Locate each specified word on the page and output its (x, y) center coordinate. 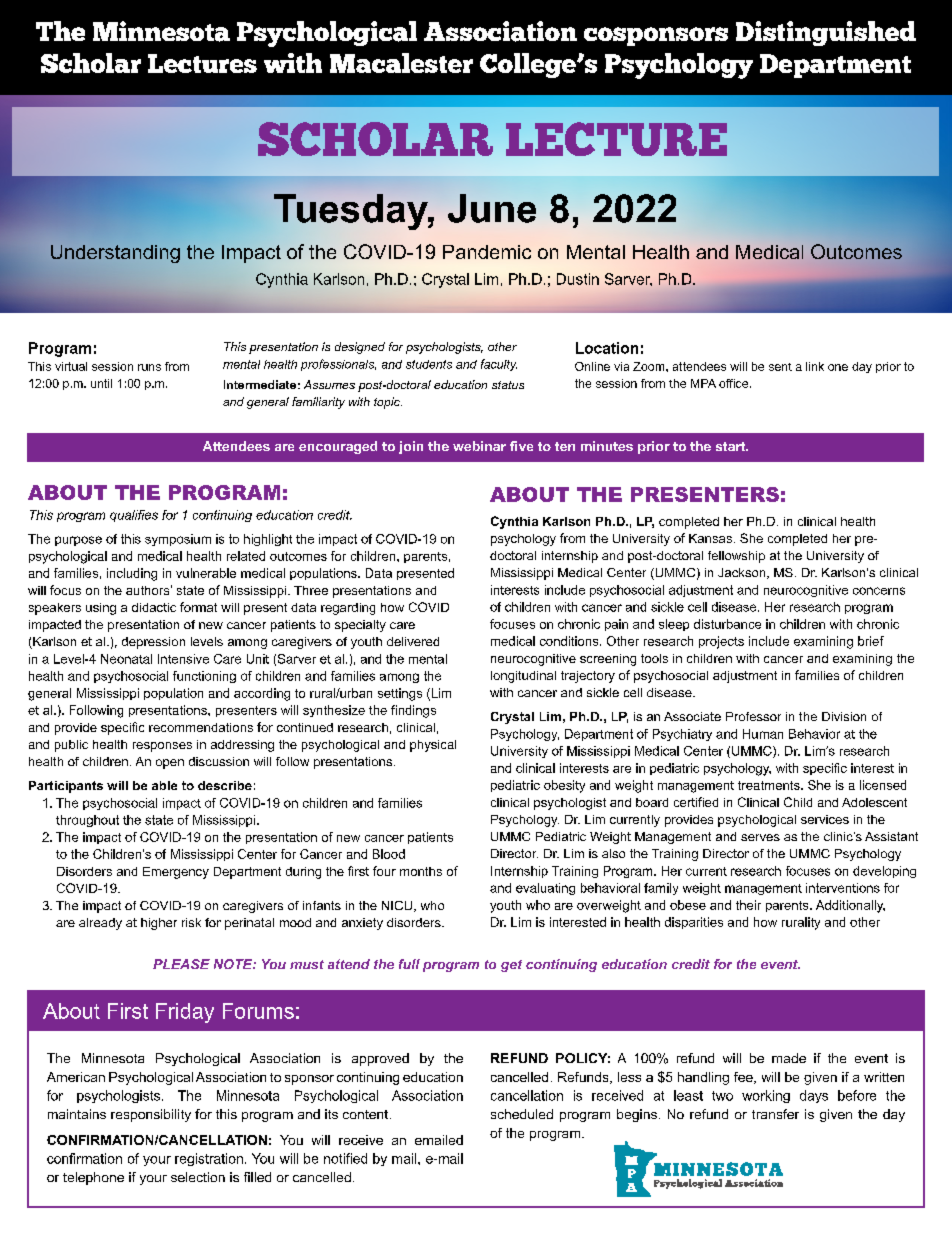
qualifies (134, 516)
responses (162, 747)
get (511, 966)
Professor (753, 716)
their (748, 905)
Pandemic (487, 252)
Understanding (115, 254)
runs (149, 367)
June (492, 208)
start (732, 446)
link (815, 366)
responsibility (151, 1115)
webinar (479, 446)
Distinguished (826, 33)
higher (159, 924)
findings (413, 711)
